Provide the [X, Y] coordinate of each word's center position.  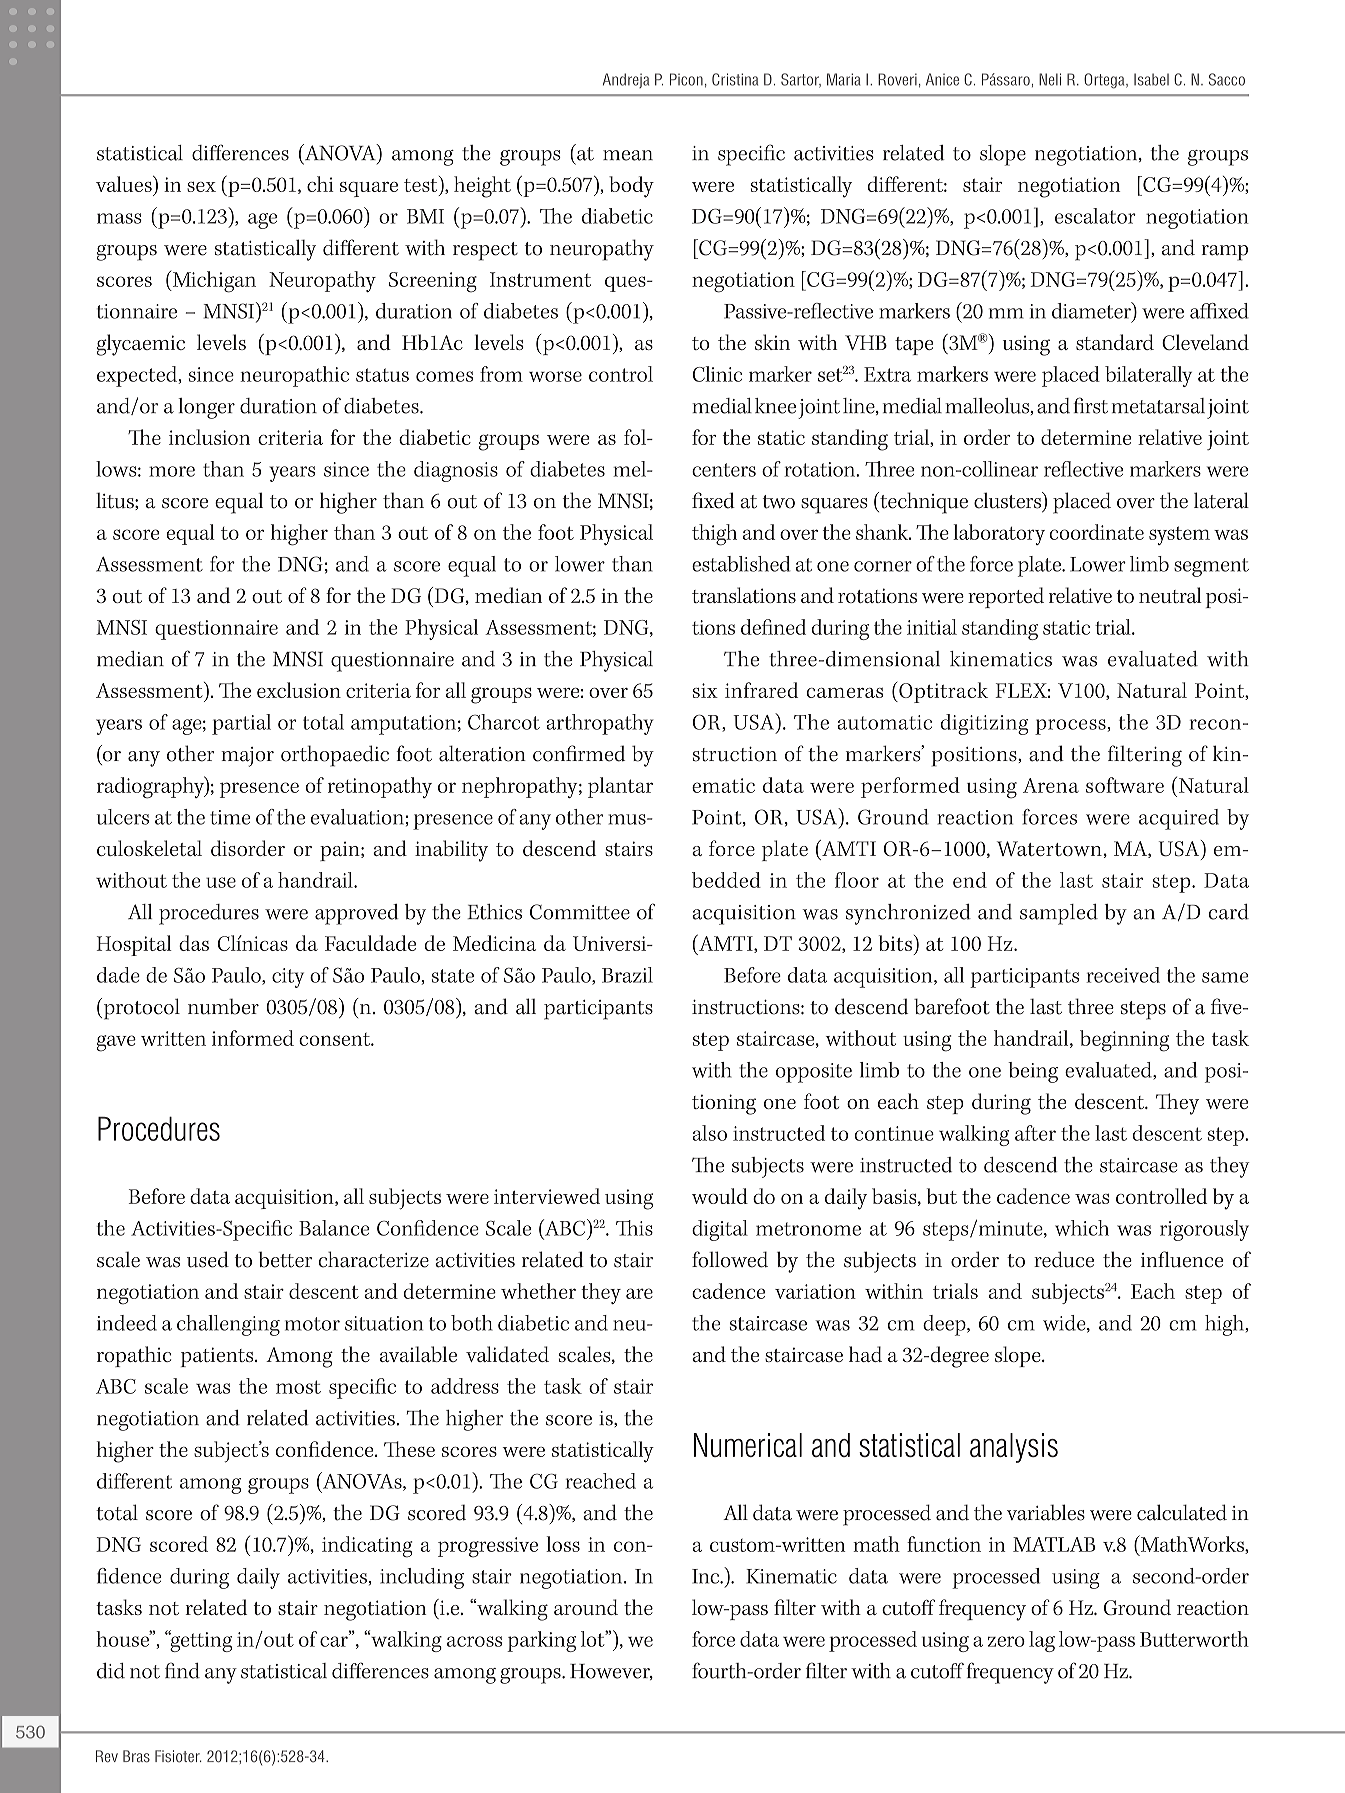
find [182, 1670]
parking [541, 1641]
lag [1042, 1641]
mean [628, 155]
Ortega [1105, 81]
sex [201, 187]
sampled [1059, 914]
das [194, 943]
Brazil [627, 975]
